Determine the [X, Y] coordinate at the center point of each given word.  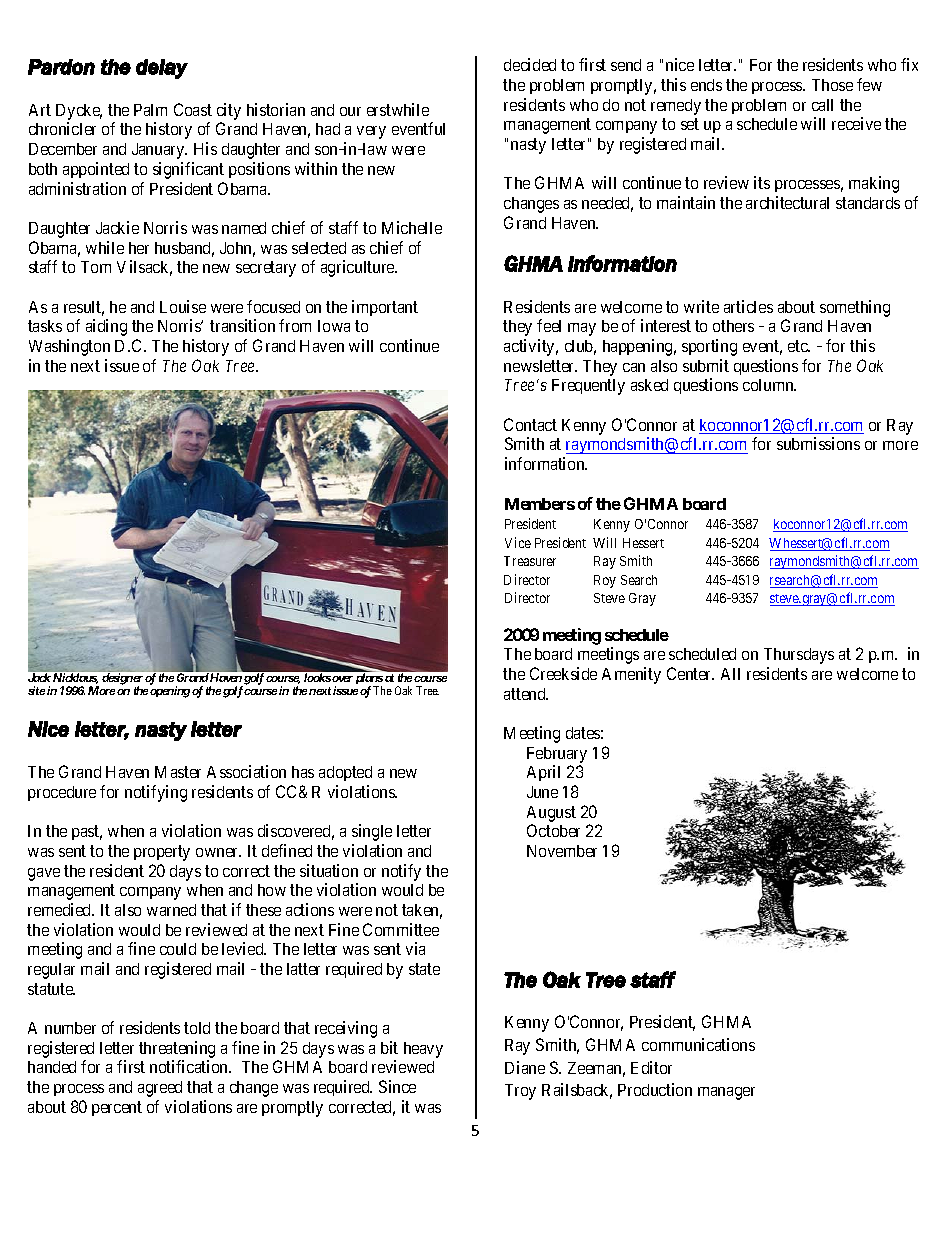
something [855, 308]
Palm [150, 110]
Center [690, 673]
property [162, 853]
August [551, 814]
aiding [106, 327]
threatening [177, 1049]
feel [549, 325]
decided [530, 64]
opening [170, 692]
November [562, 851]
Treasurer [530, 561]
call [822, 105]
